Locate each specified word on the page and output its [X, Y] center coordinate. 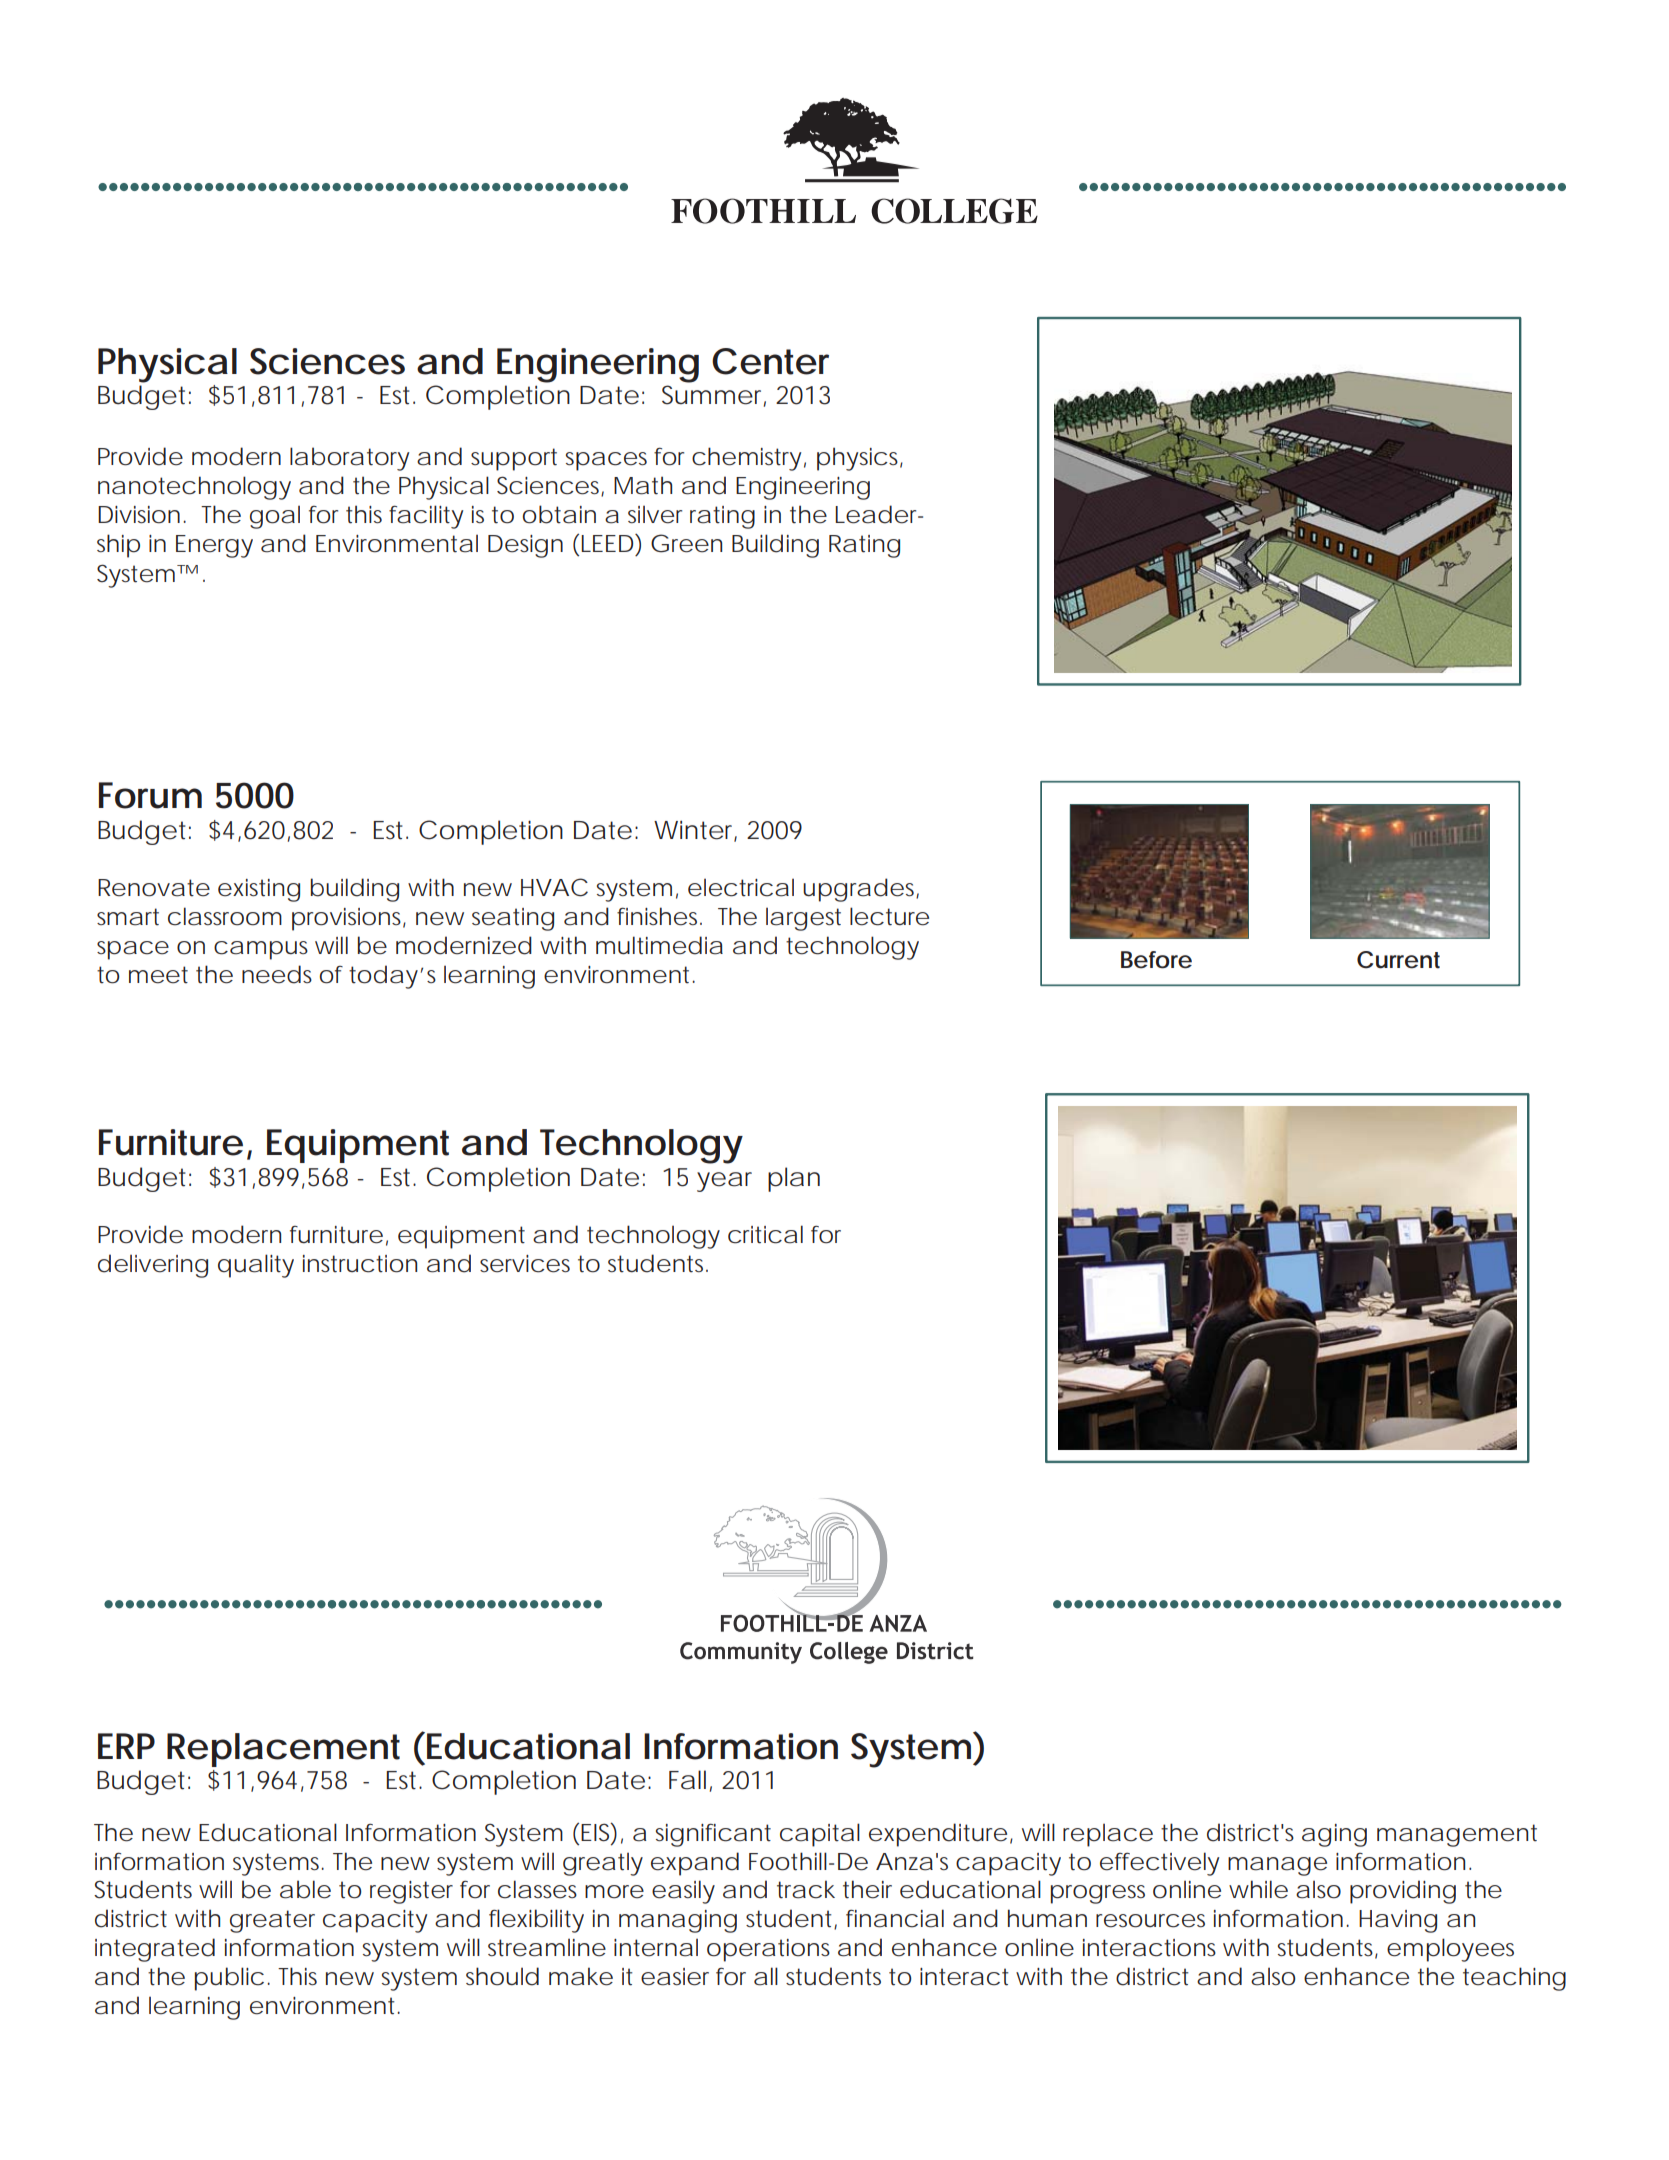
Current [1398, 960]
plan [794, 1179]
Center [770, 361]
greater [272, 1921]
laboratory [349, 459]
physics [860, 459]
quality [256, 1266]
